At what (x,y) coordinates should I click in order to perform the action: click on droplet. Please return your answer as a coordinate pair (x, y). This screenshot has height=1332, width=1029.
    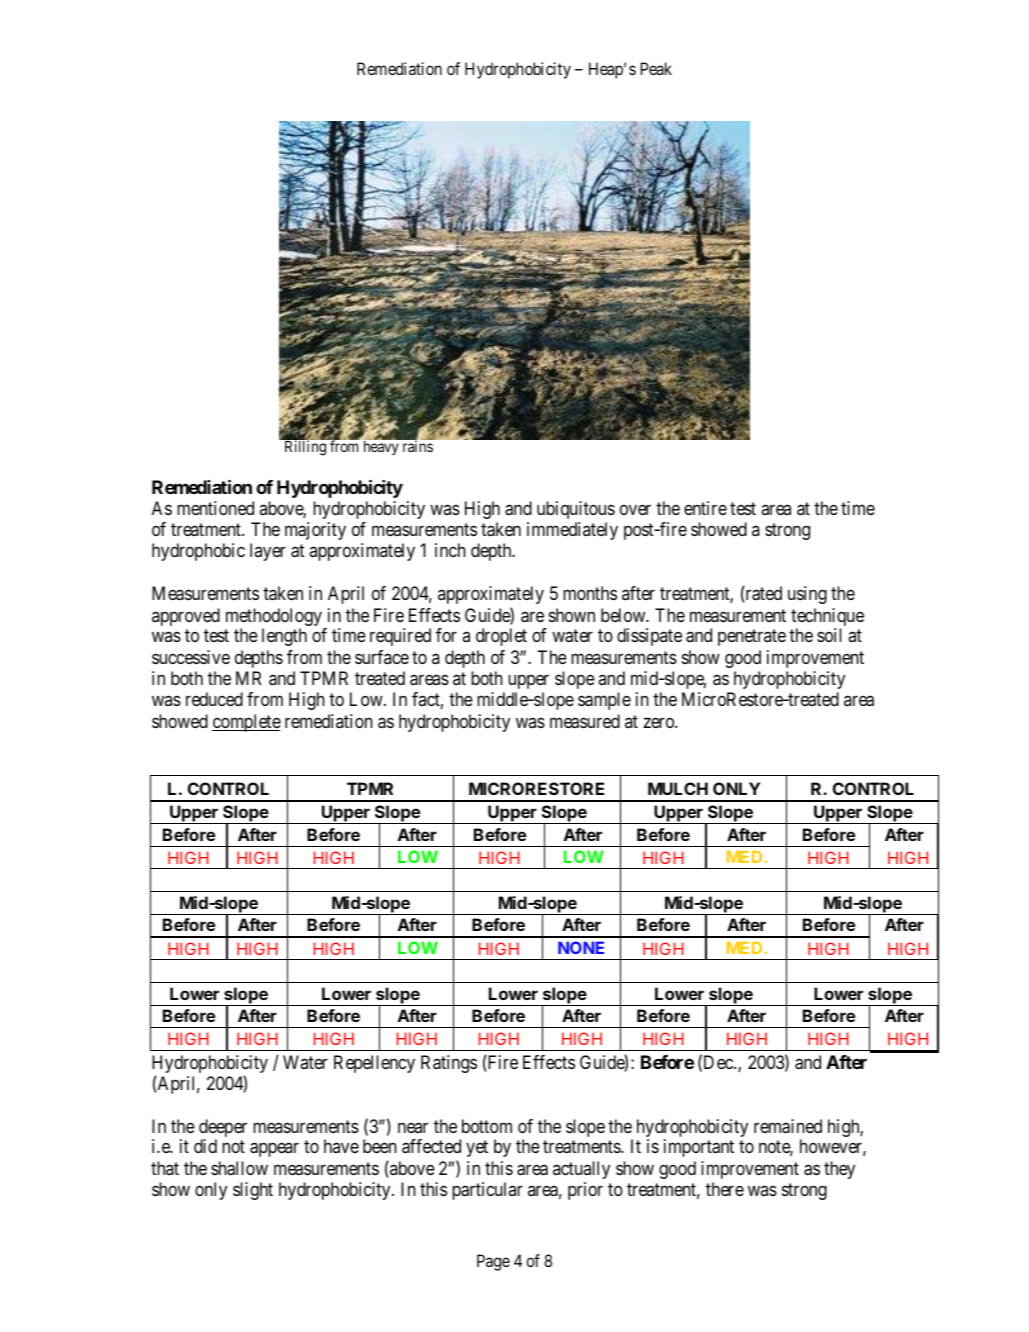
    Looking at the image, I should click on (501, 637).
